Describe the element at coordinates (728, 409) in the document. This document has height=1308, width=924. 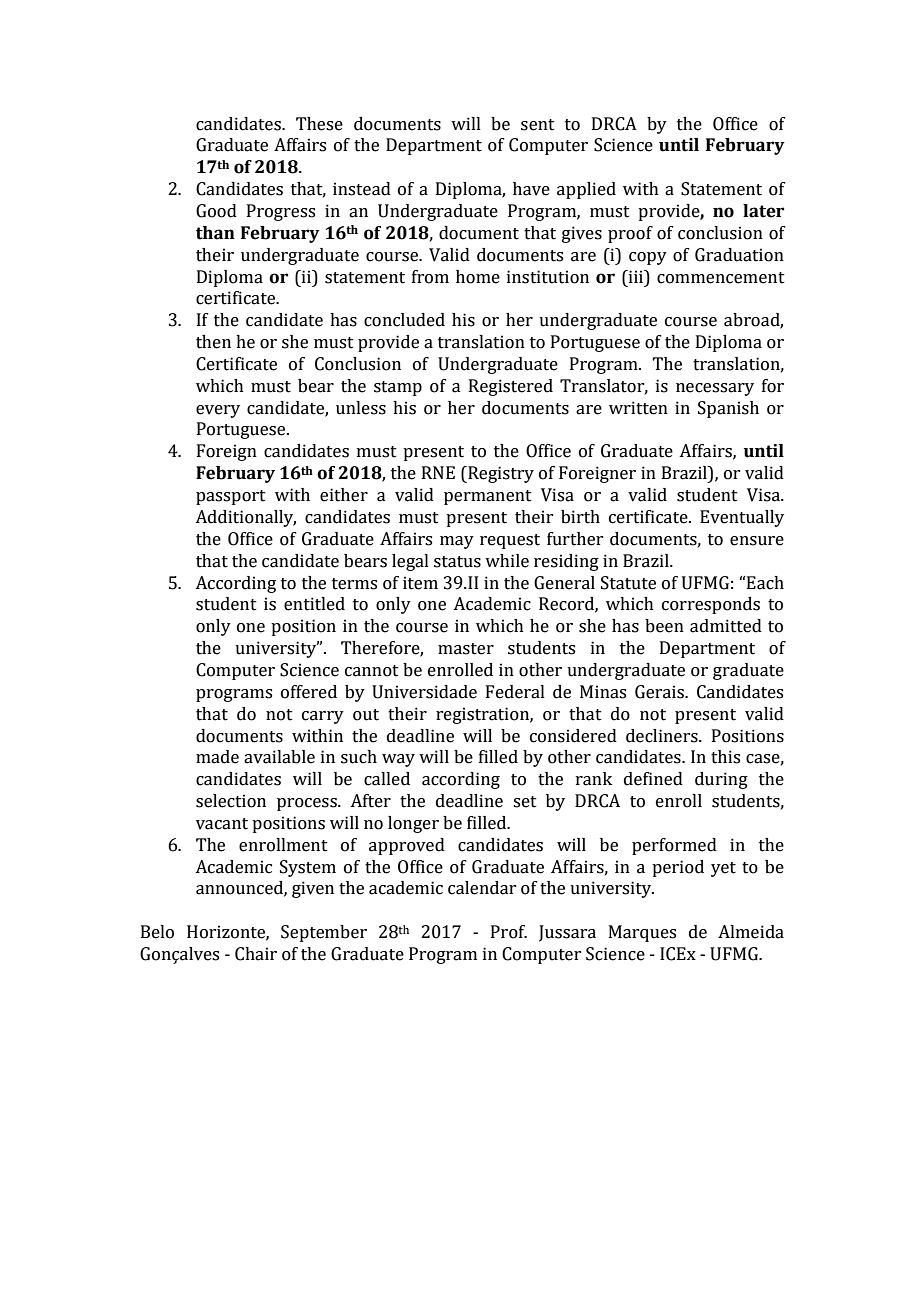
I see `Spanish` at that location.
